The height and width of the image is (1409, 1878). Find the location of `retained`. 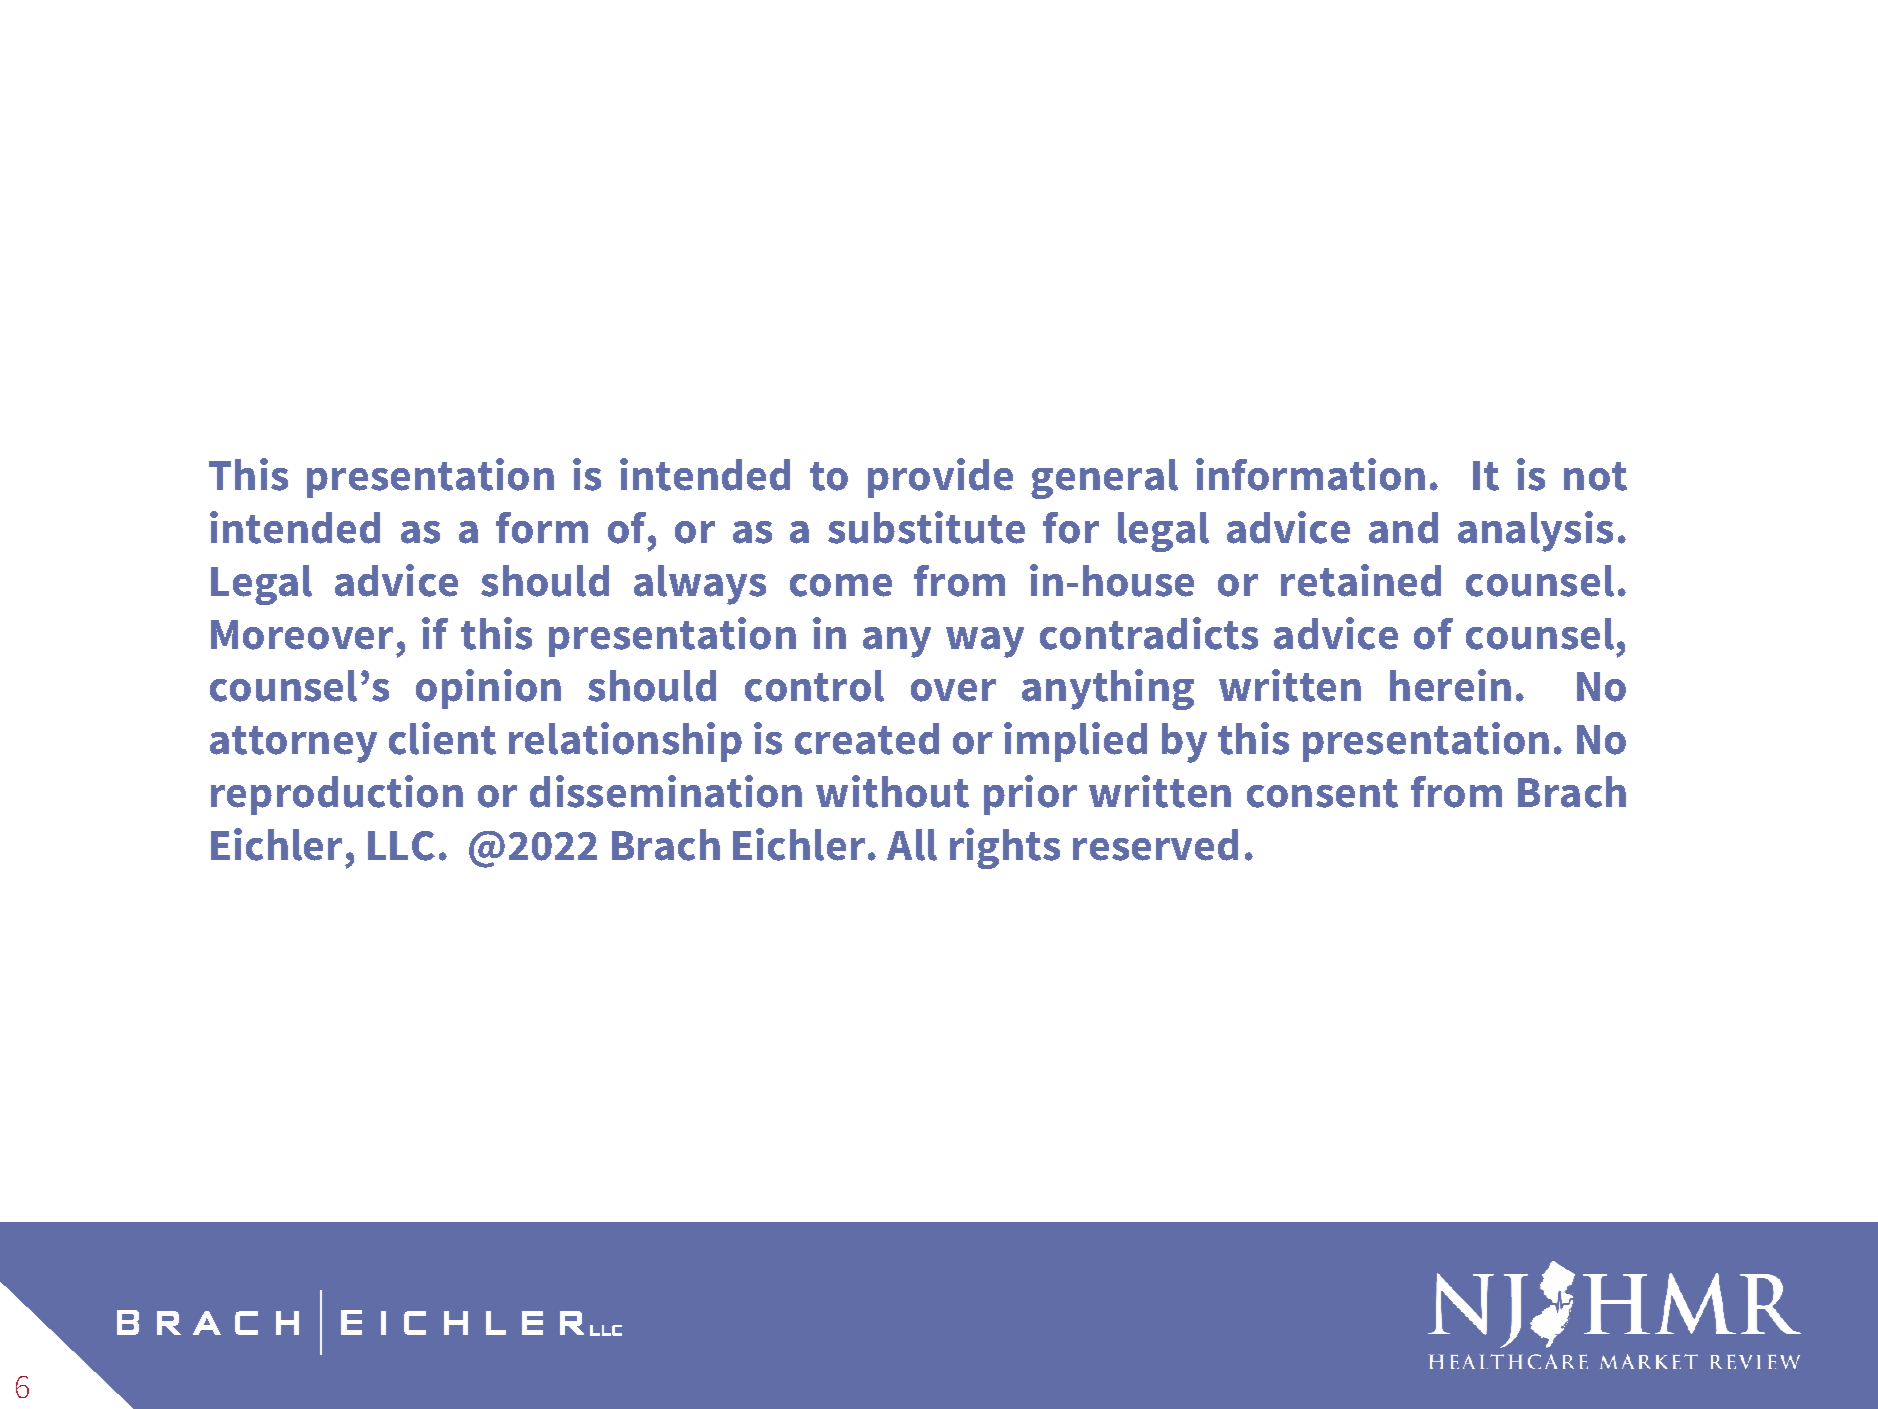

retained is located at coordinates (1361, 580).
